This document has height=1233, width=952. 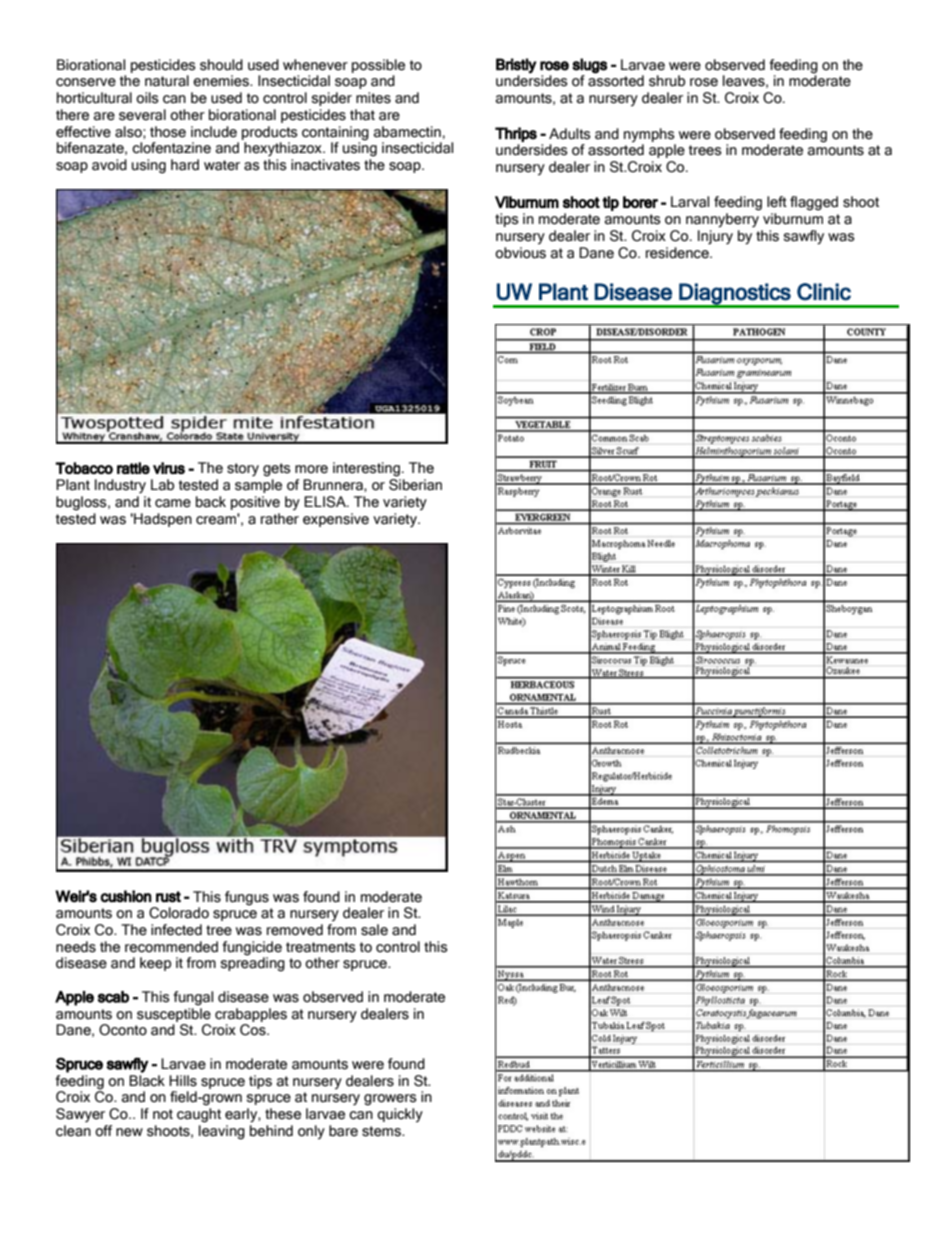 I want to click on obvious, so click(x=520, y=253).
